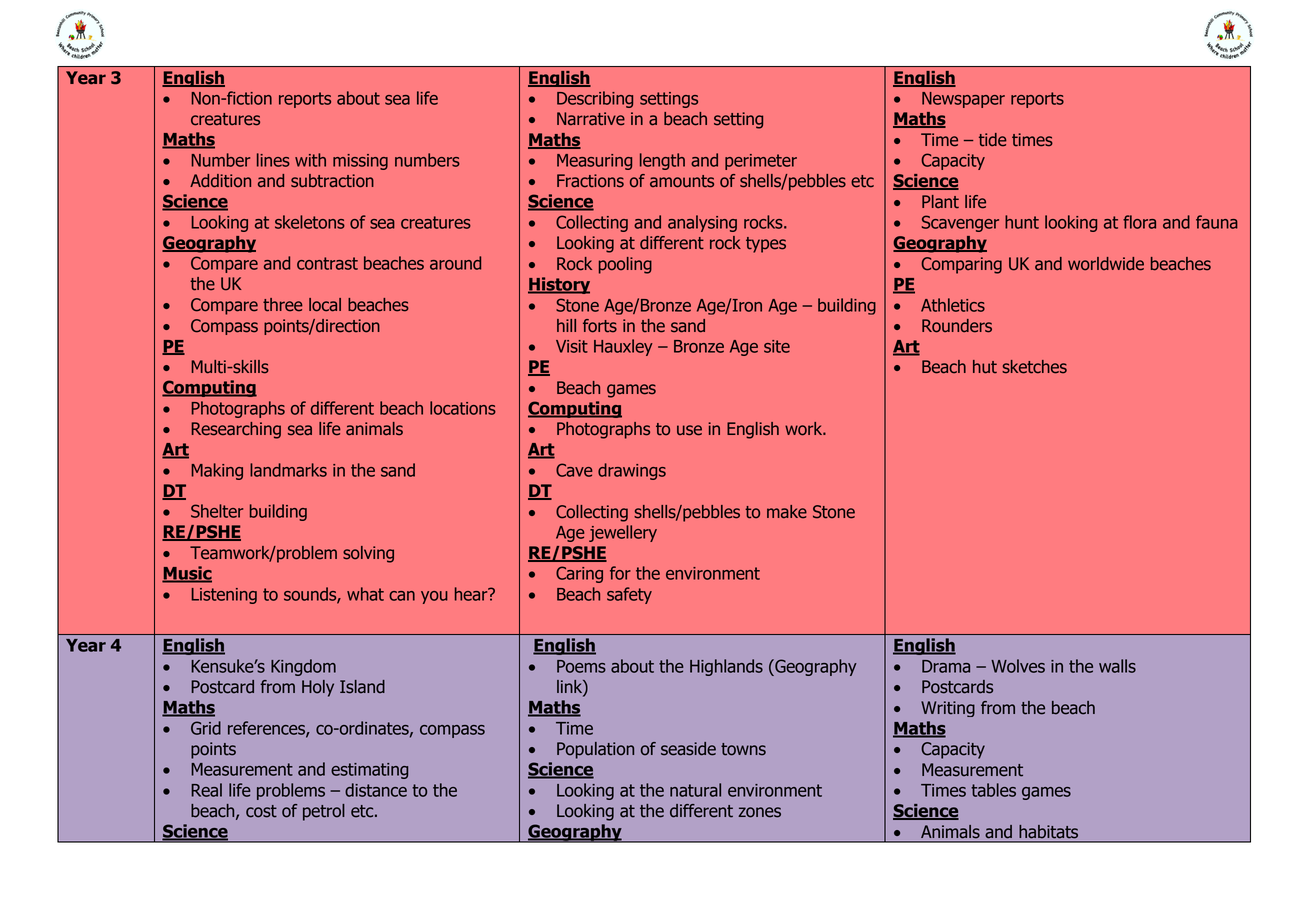 The height and width of the image is (924, 1308). I want to click on local, so click(325, 305).
